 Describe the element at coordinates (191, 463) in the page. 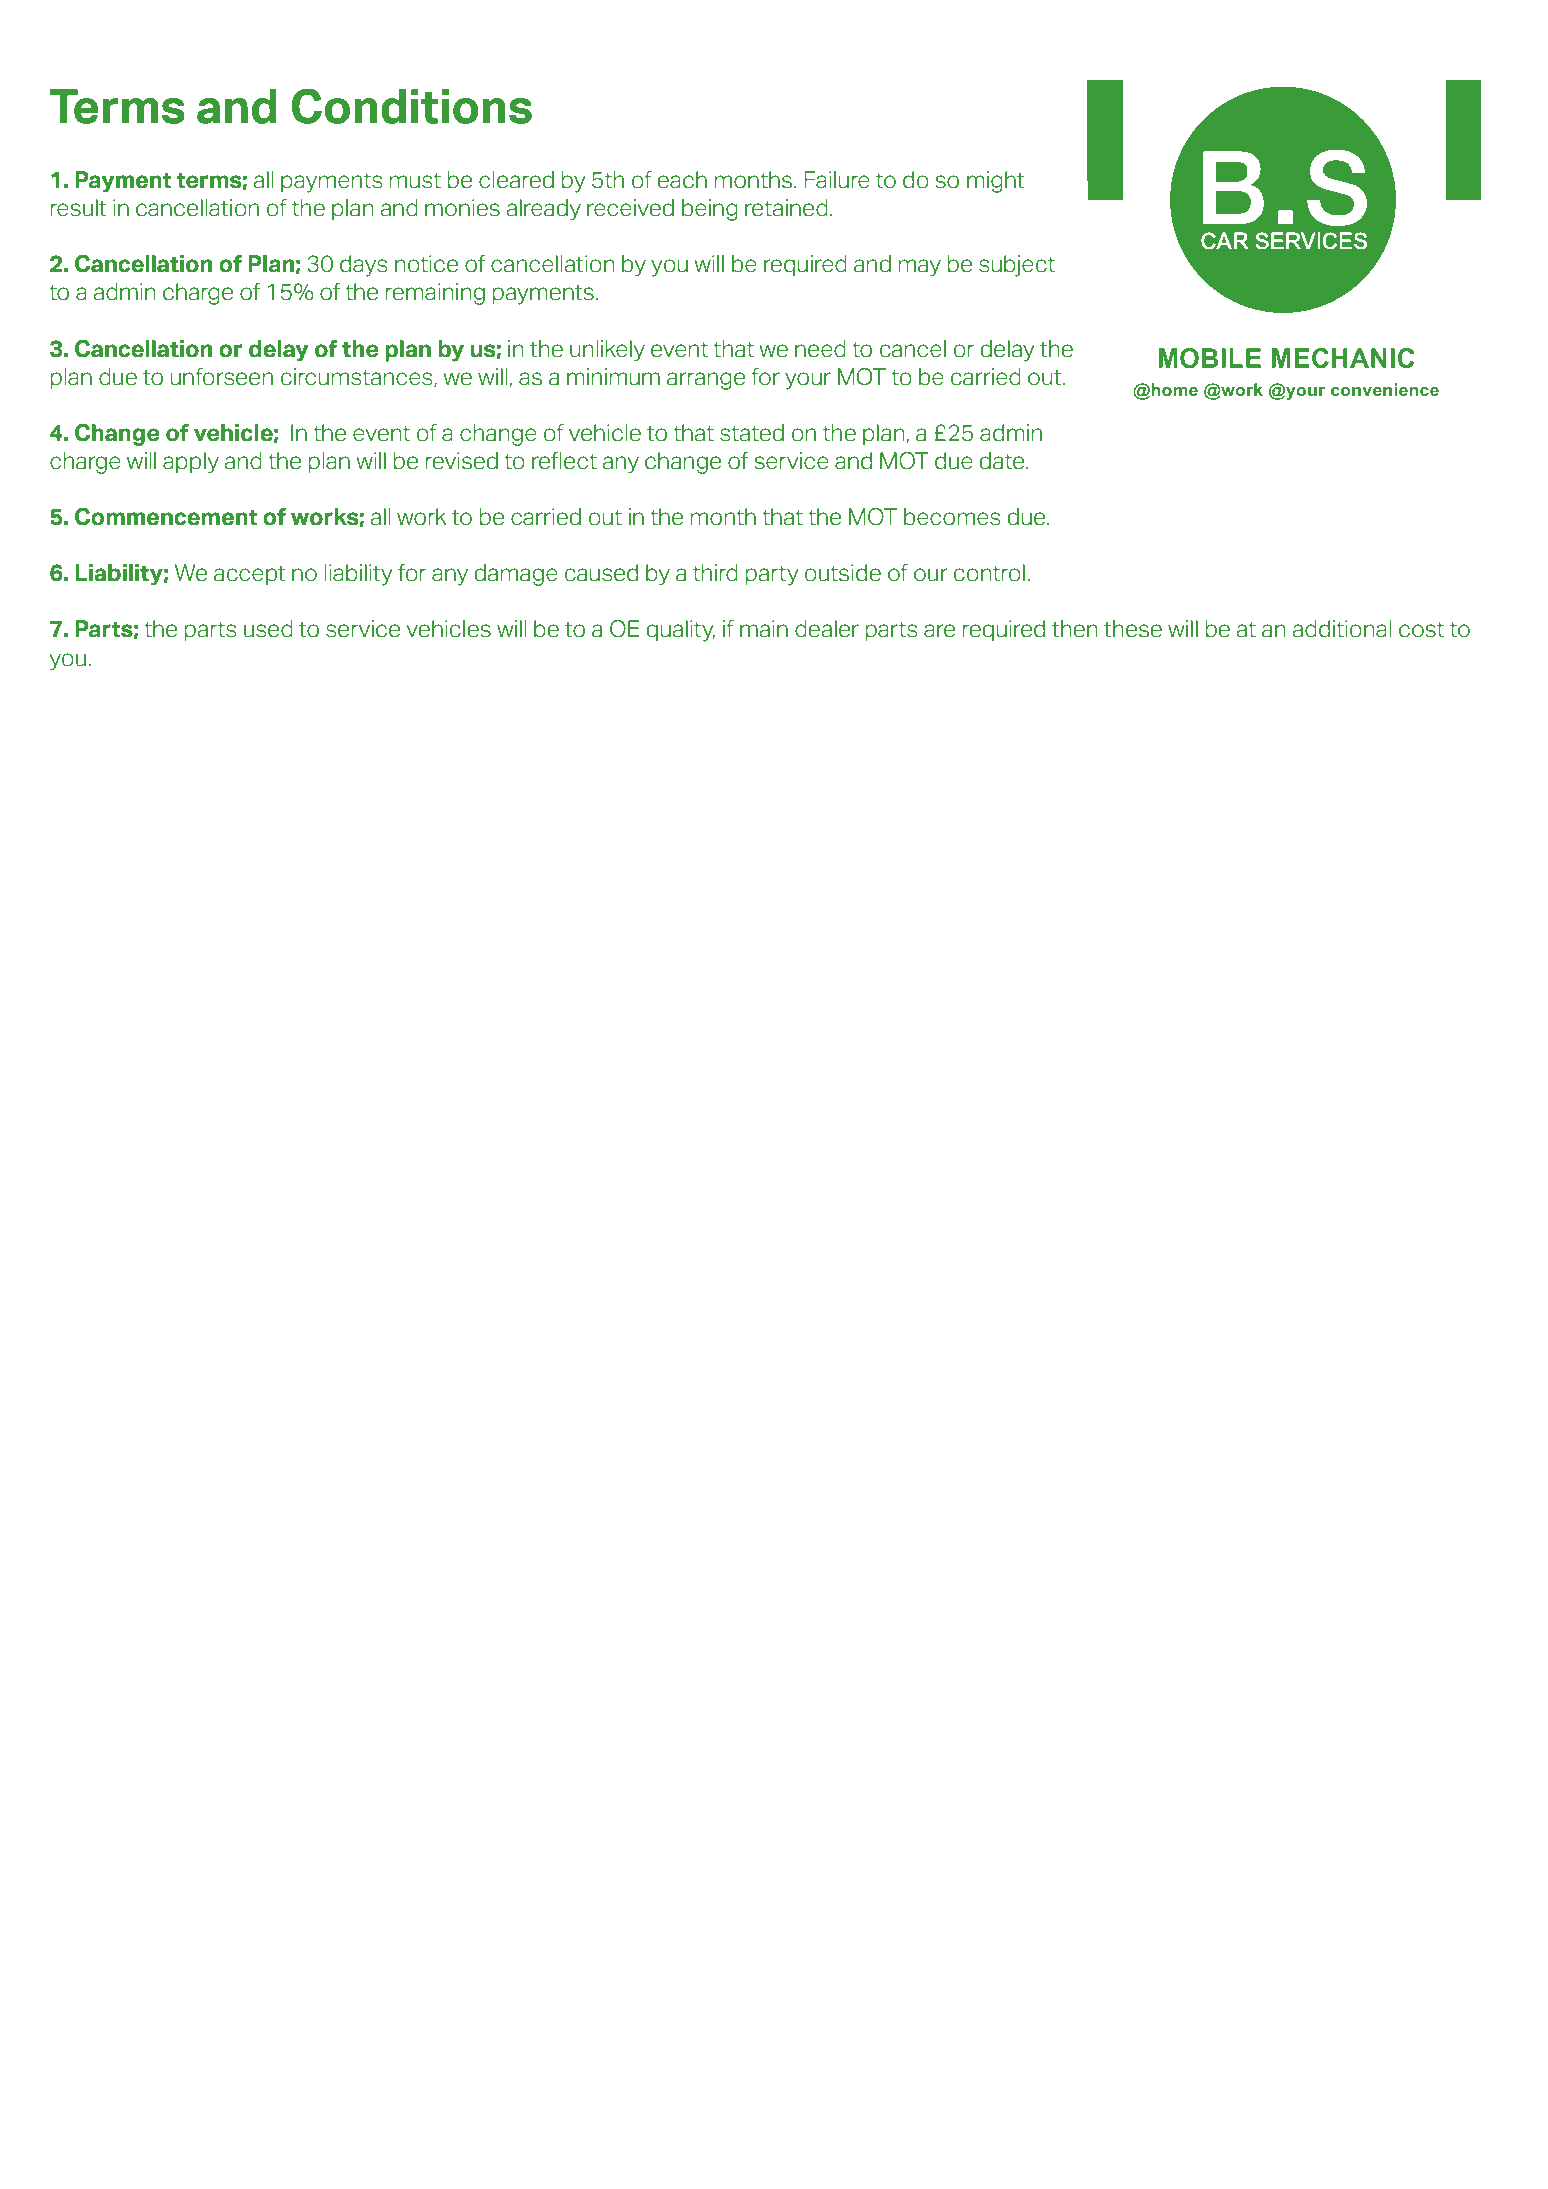

I see `apply` at that location.
